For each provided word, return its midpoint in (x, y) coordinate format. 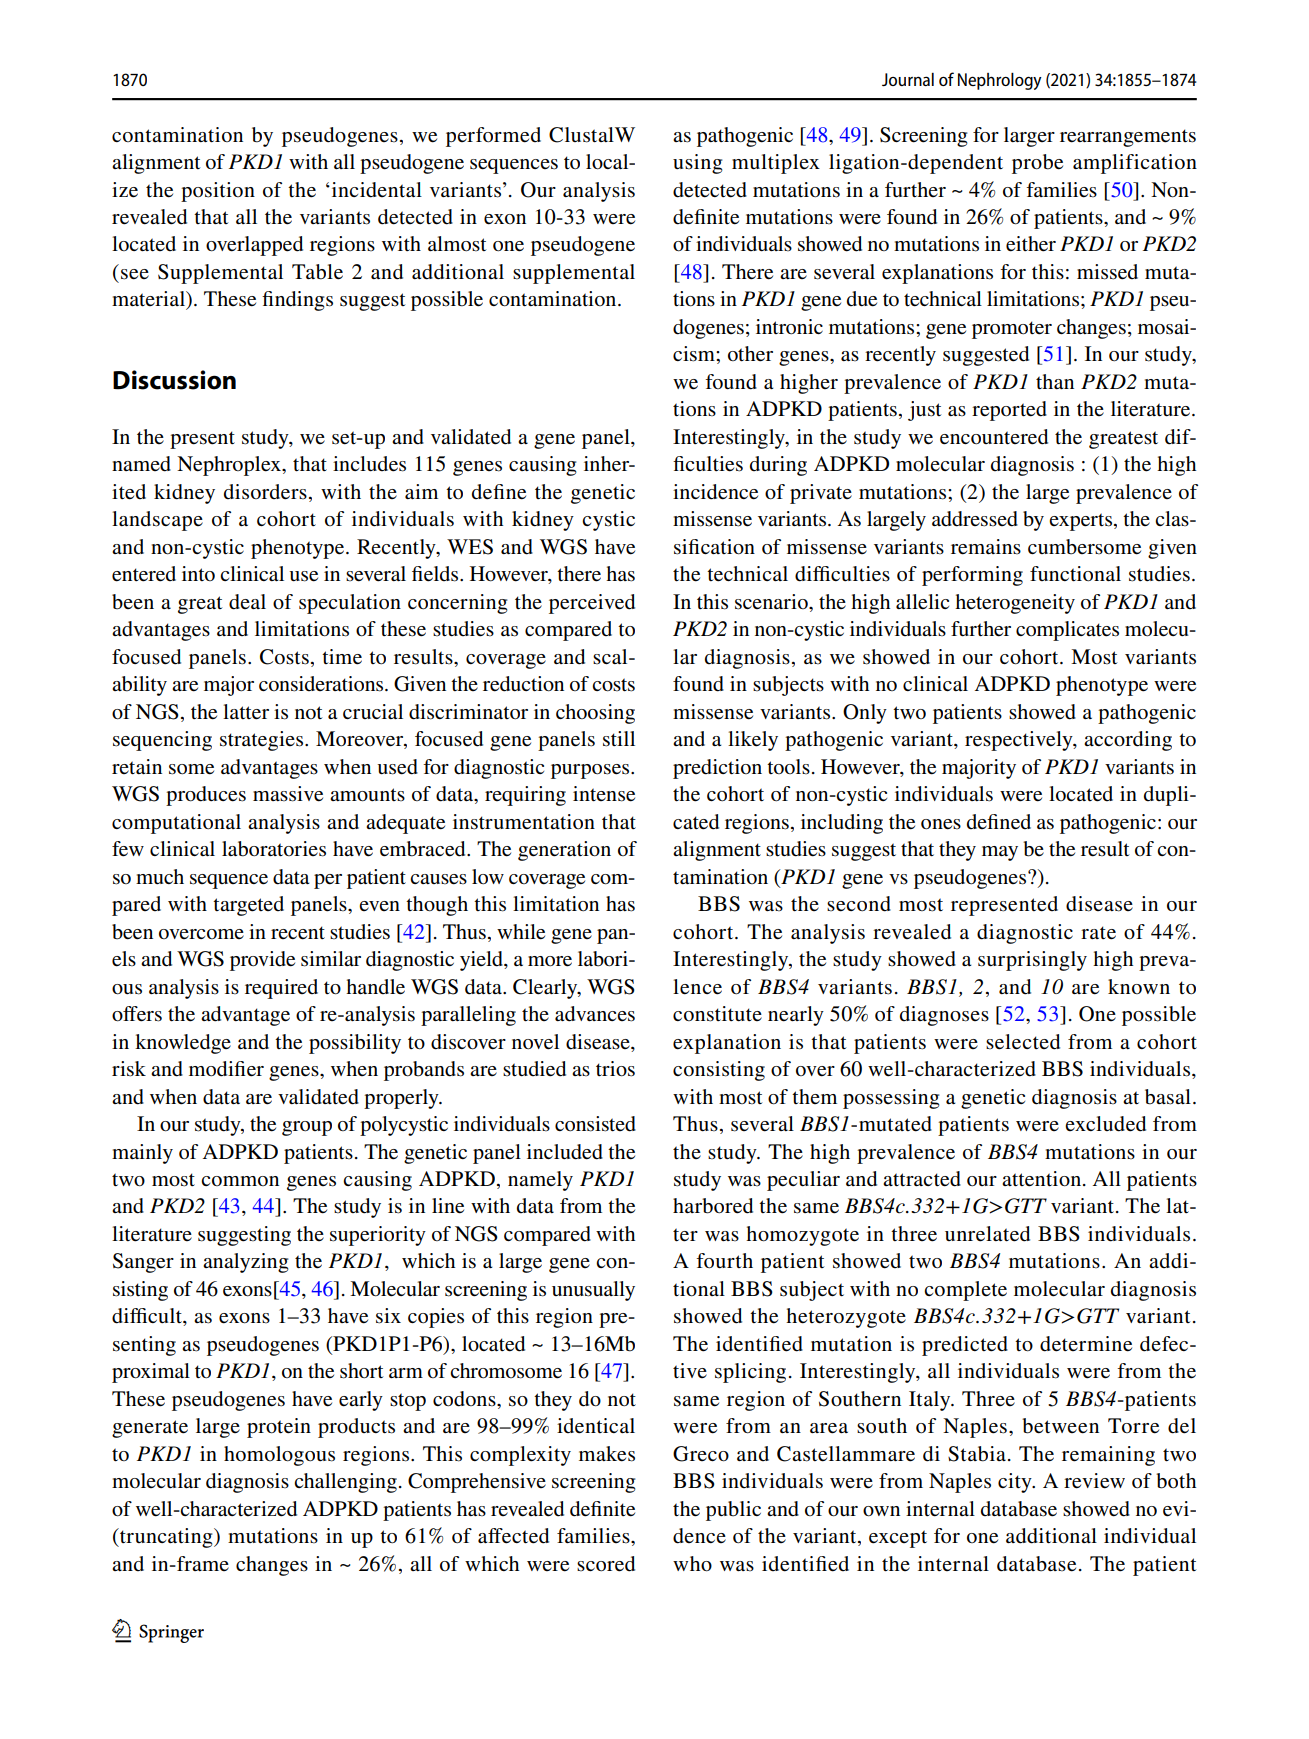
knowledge (183, 1044)
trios (615, 1069)
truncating (166, 1538)
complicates (1067, 631)
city (1016, 1483)
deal (247, 602)
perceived (592, 604)
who (692, 1564)
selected (1023, 1042)
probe (1037, 164)
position (218, 192)
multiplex (776, 164)
